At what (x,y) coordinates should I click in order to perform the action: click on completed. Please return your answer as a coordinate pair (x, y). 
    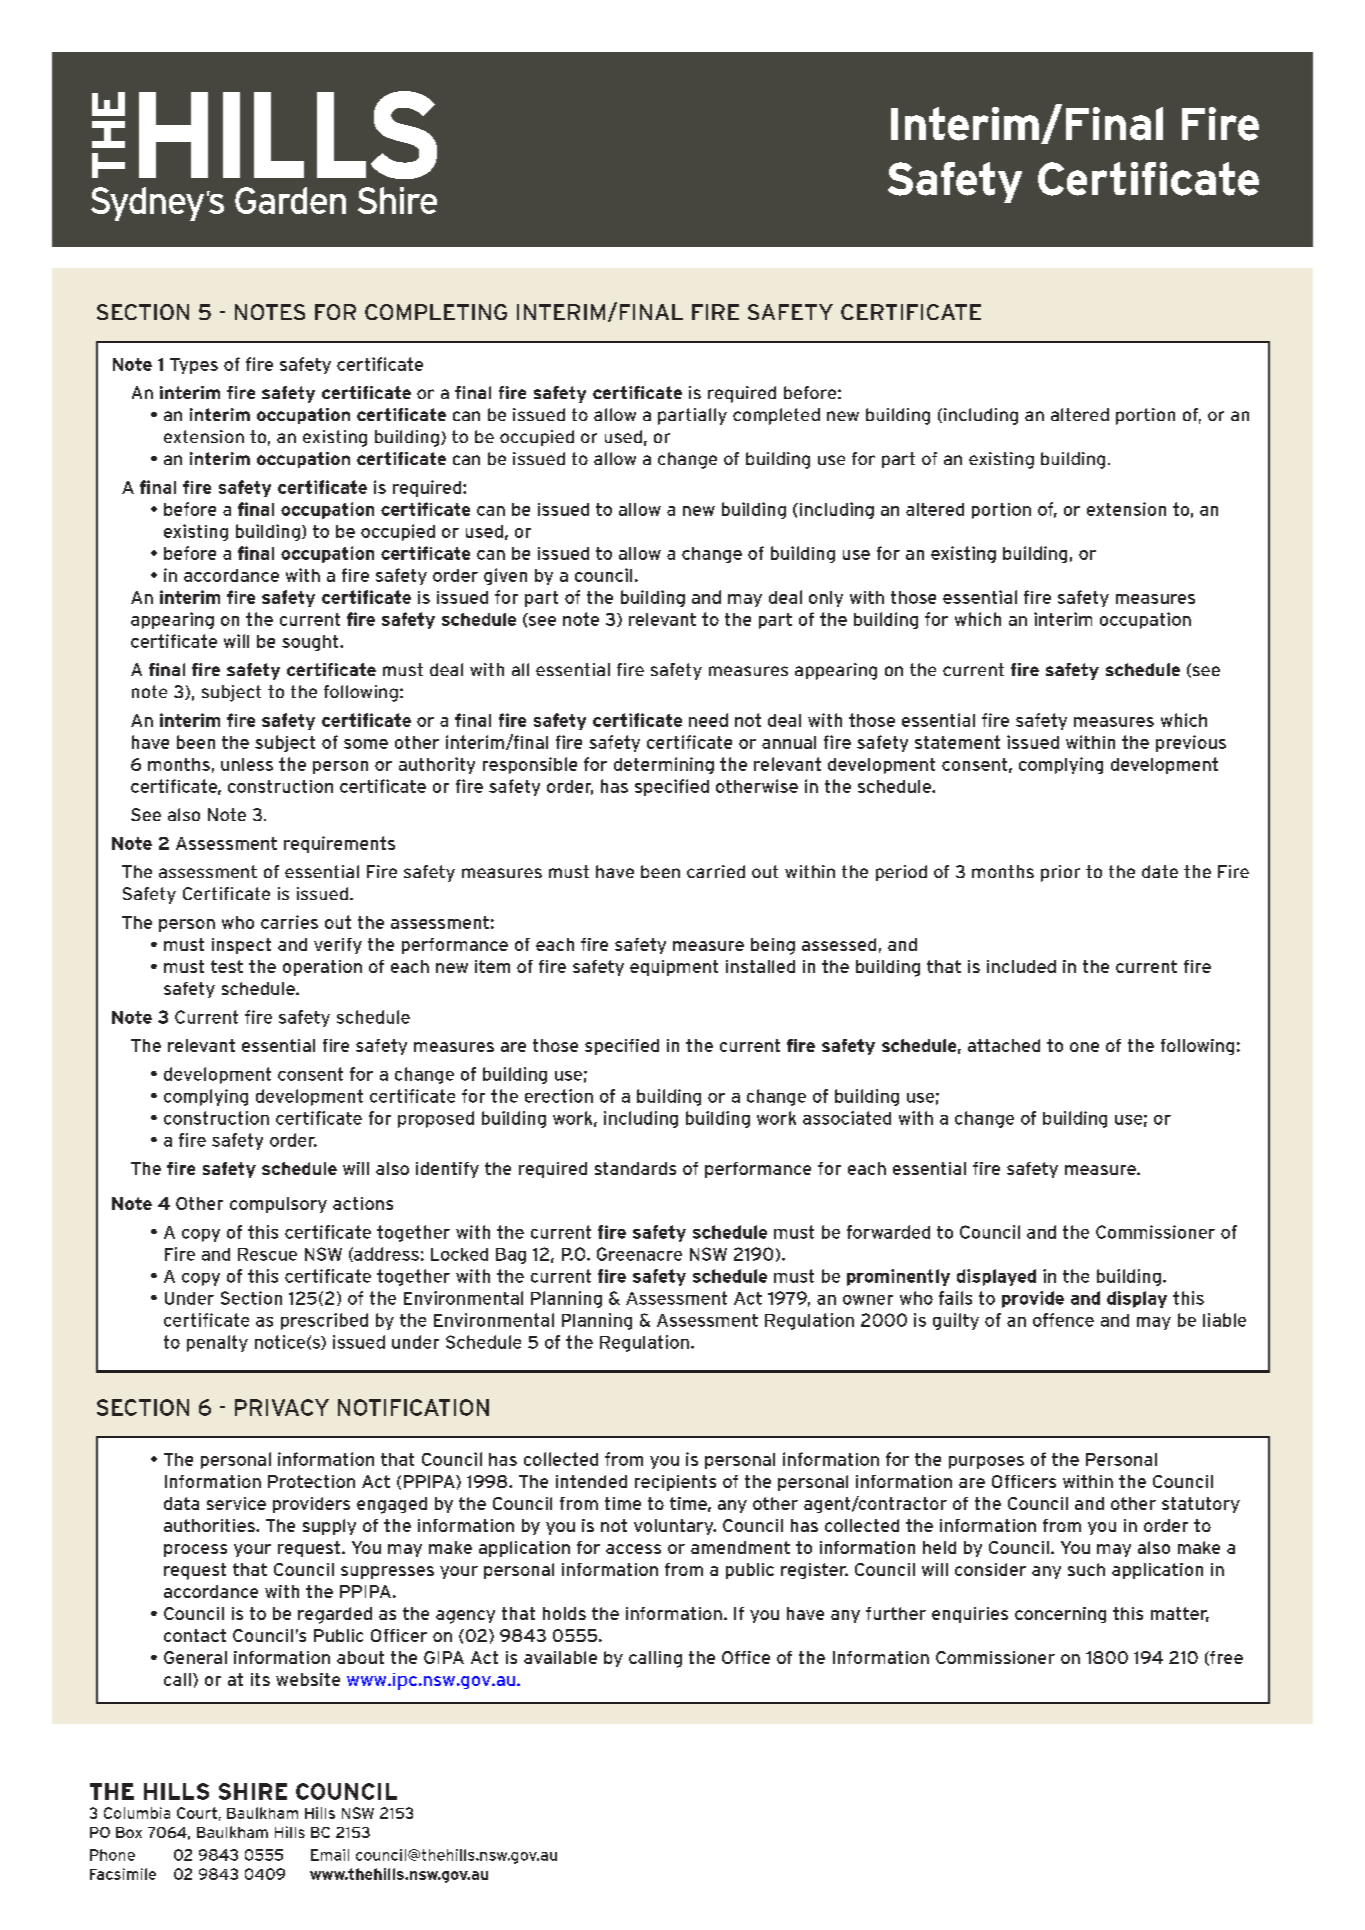
    Looking at the image, I should click on (776, 416).
